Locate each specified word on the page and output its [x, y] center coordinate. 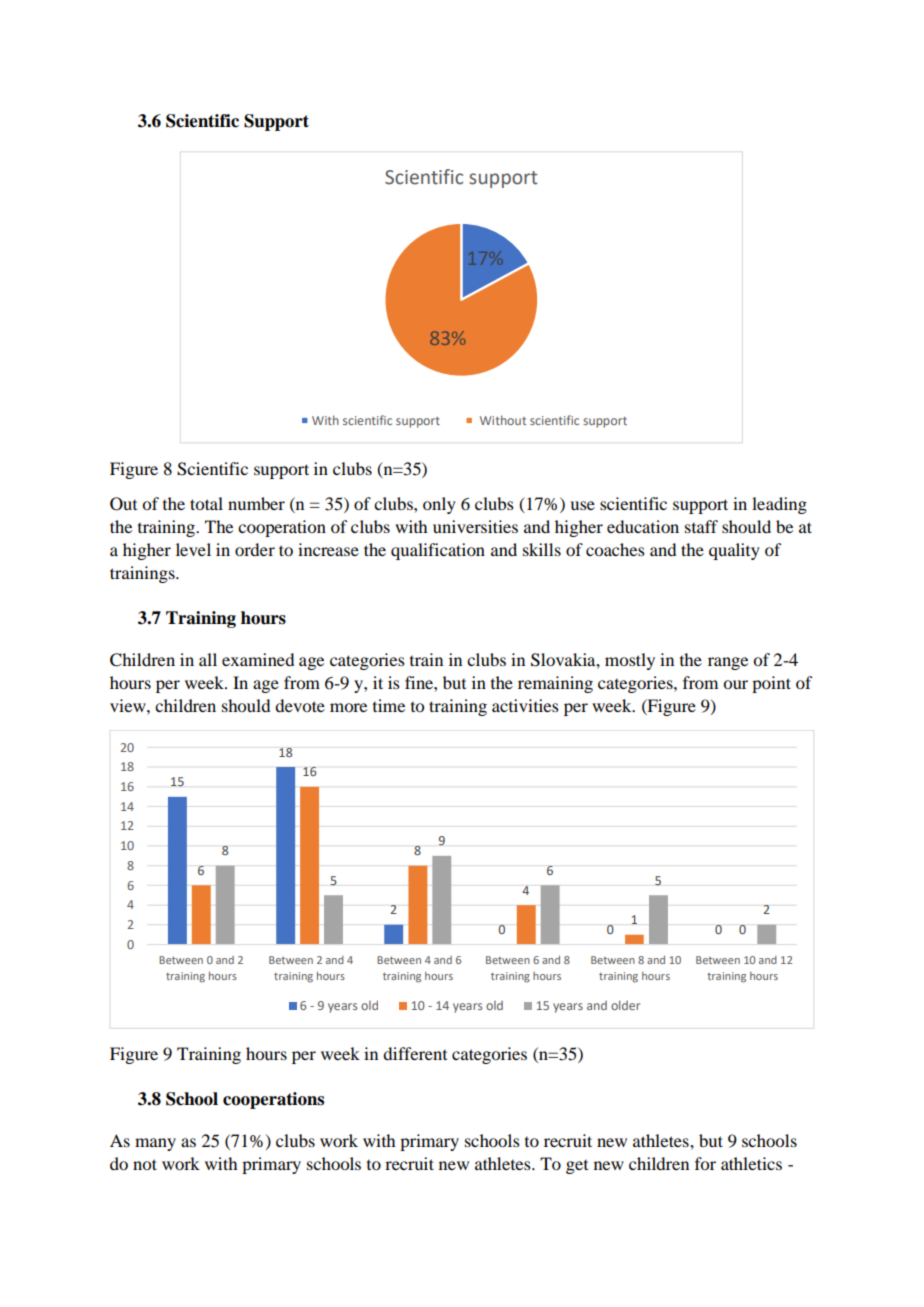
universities [475, 526]
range [728, 663]
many [155, 1144]
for [705, 1163]
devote [300, 705]
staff [701, 526]
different [415, 1053]
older [625, 1005]
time [389, 705]
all [208, 659]
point [771, 684]
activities [525, 705]
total [206, 503]
